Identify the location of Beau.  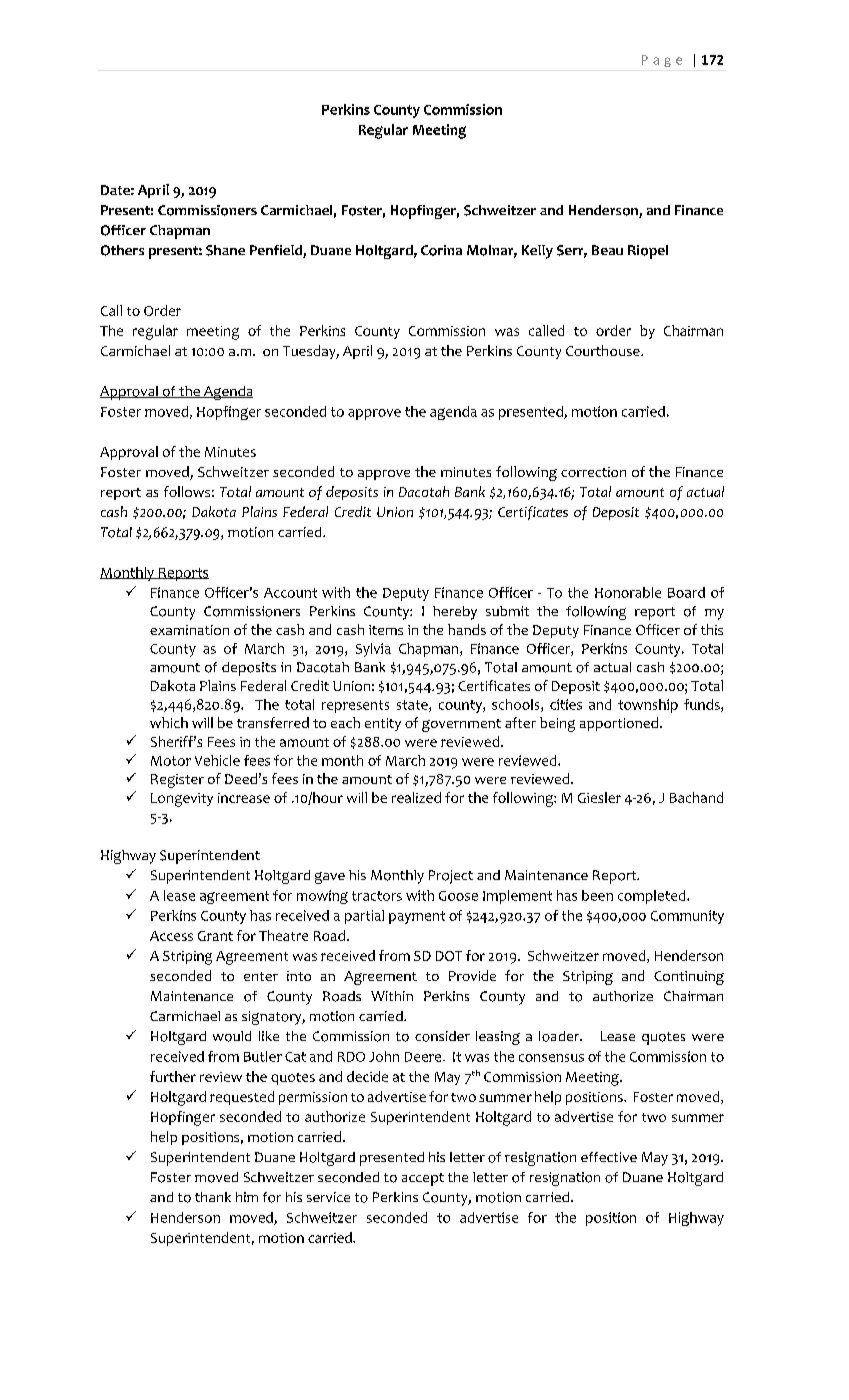
(607, 250).
